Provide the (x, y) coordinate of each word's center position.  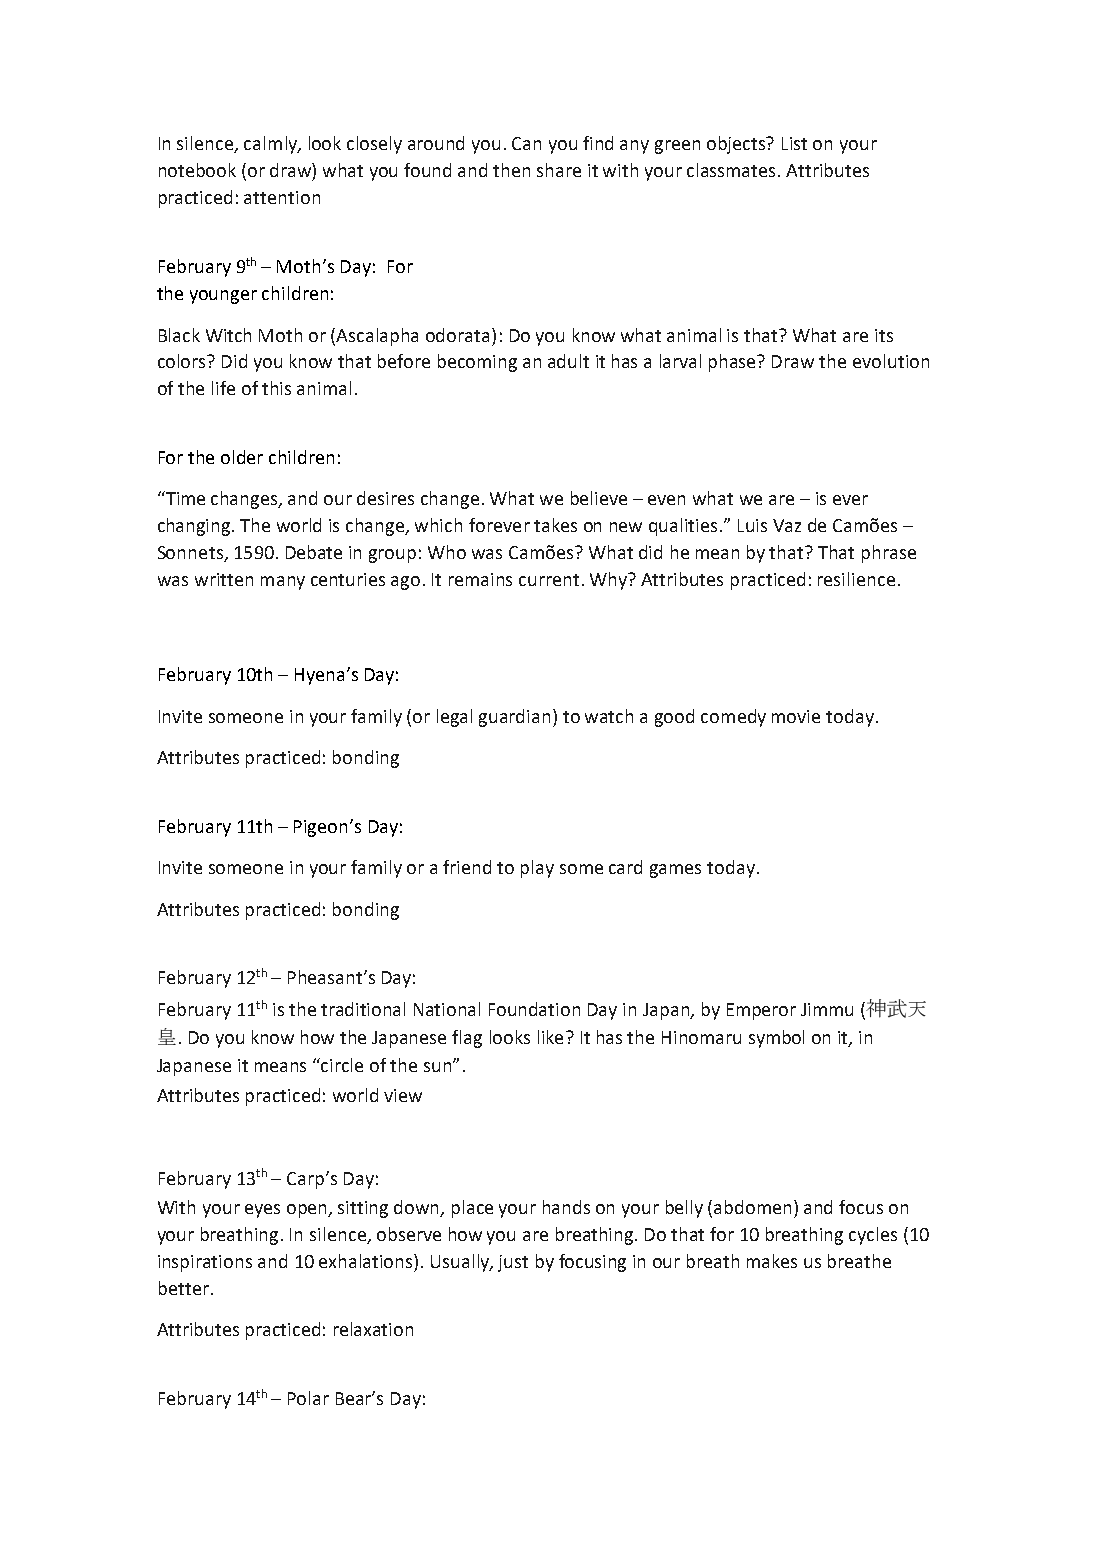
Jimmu (827, 1009)
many (283, 583)
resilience (856, 579)
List (794, 143)
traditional (363, 1009)
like (550, 1037)
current (549, 580)
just (513, 1263)
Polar (308, 1398)
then (511, 170)
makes (772, 1261)
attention (282, 197)
